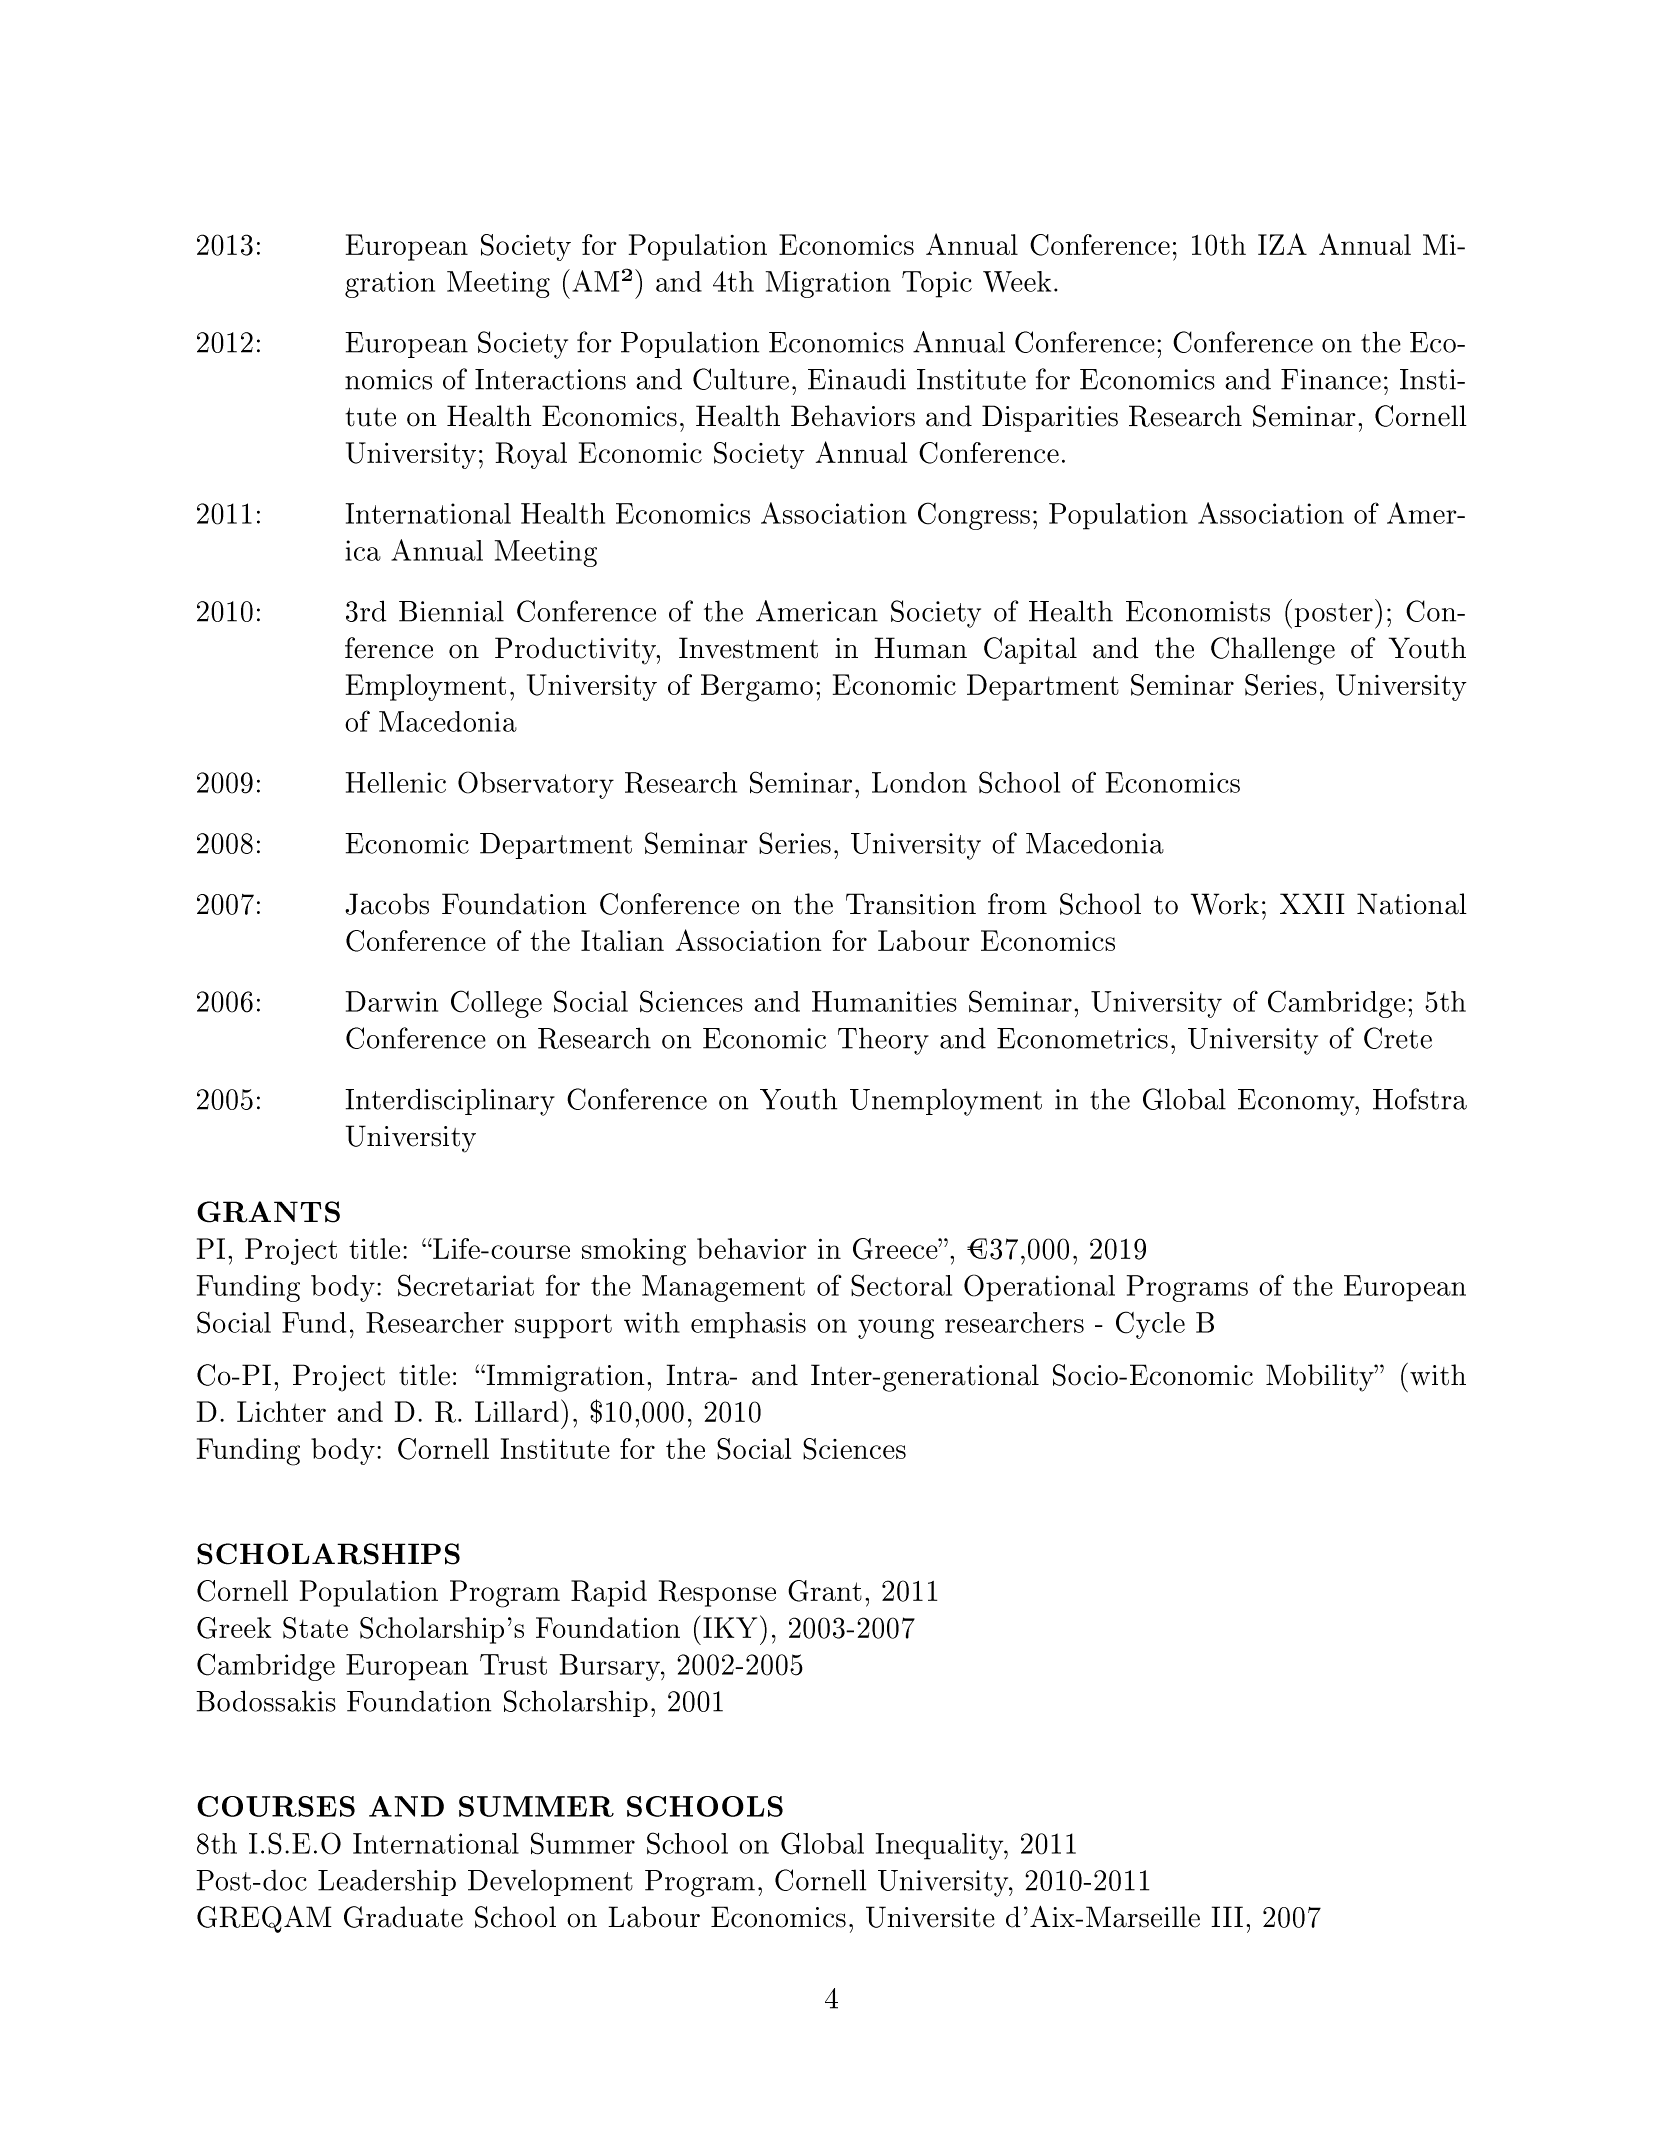 Image resolution: width=1663 pixels, height=2152 pixels. Describe the element at coordinates (1398, 1038) in the page. I see `Crete` at that location.
